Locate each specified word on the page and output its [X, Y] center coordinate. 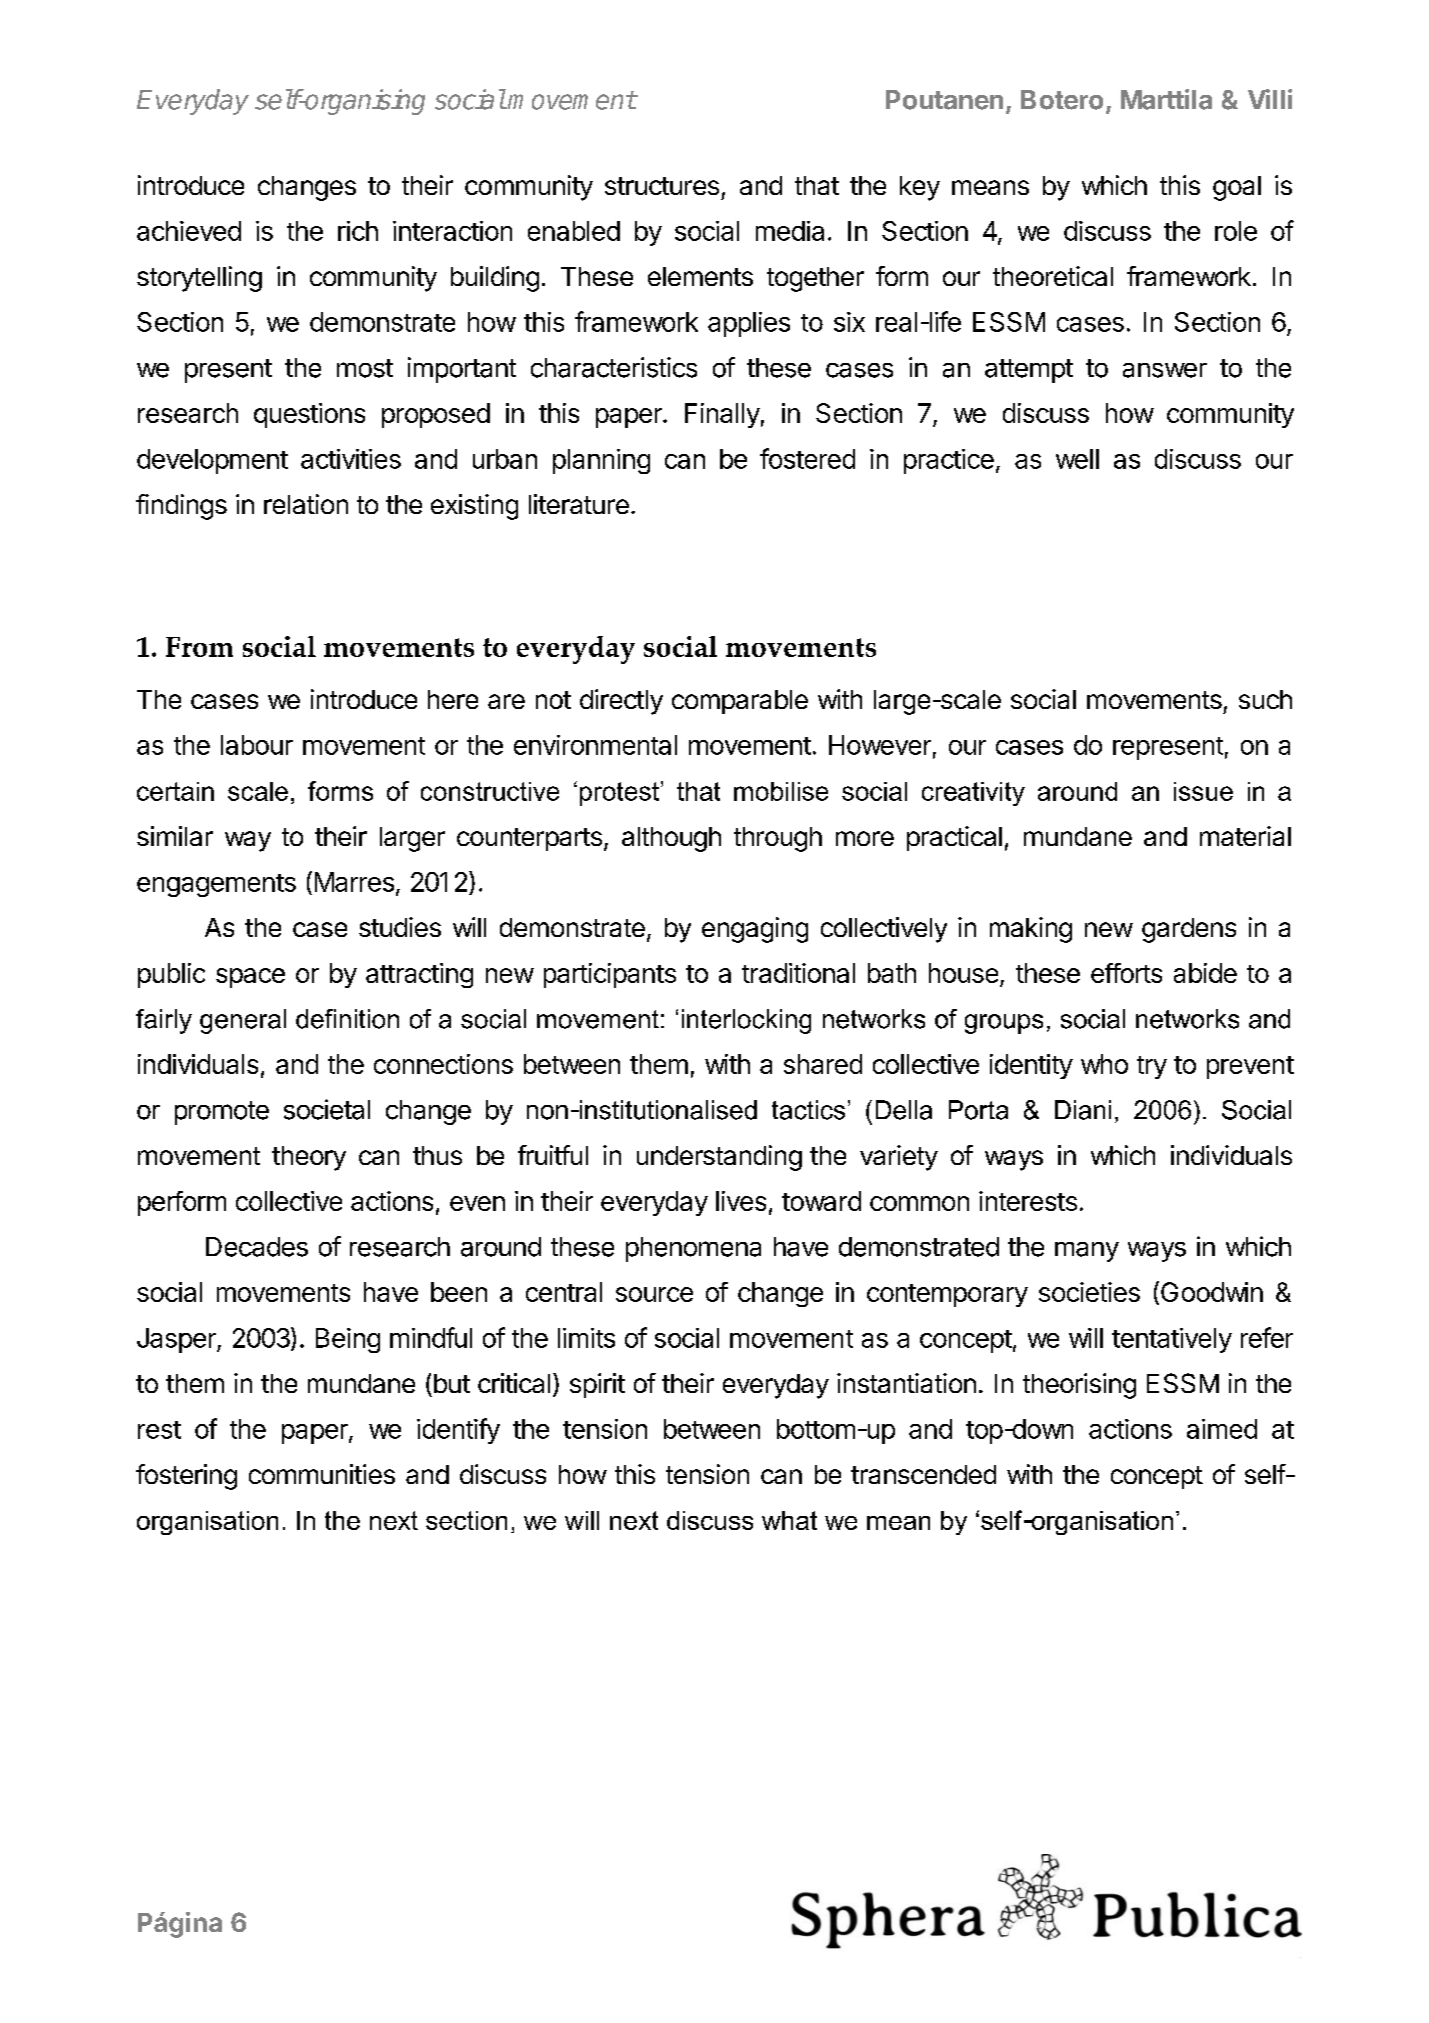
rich [358, 231]
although [671, 839]
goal [1237, 188]
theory [309, 1158]
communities [322, 1474]
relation [306, 504]
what [789, 1520]
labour [257, 745]
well [1077, 459]
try [1152, 1067]
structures [662, 186]
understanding [719, 1158]
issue [1203, 791]
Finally [722, 415]
